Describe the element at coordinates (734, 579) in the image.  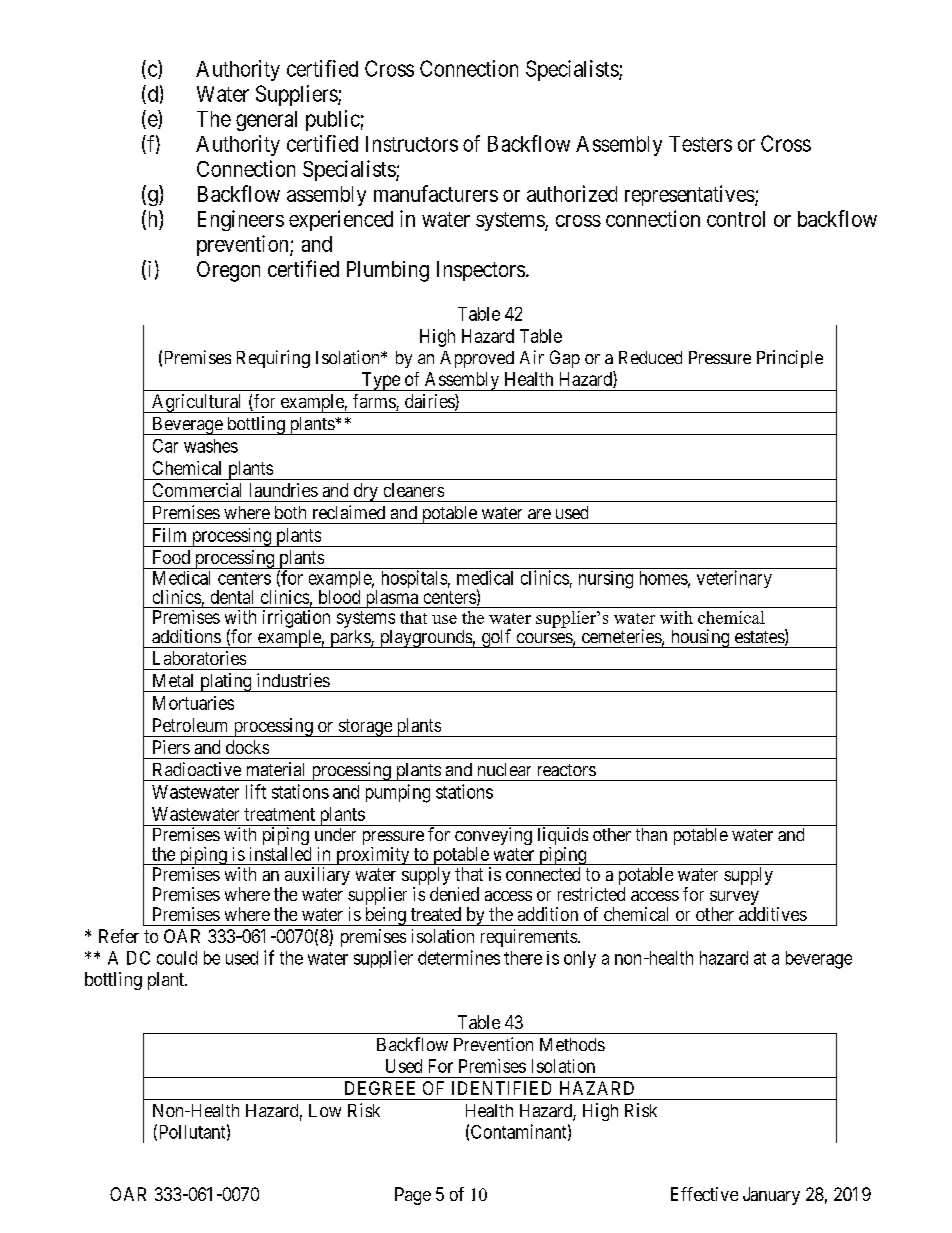
I see `veterinary` at that location.
